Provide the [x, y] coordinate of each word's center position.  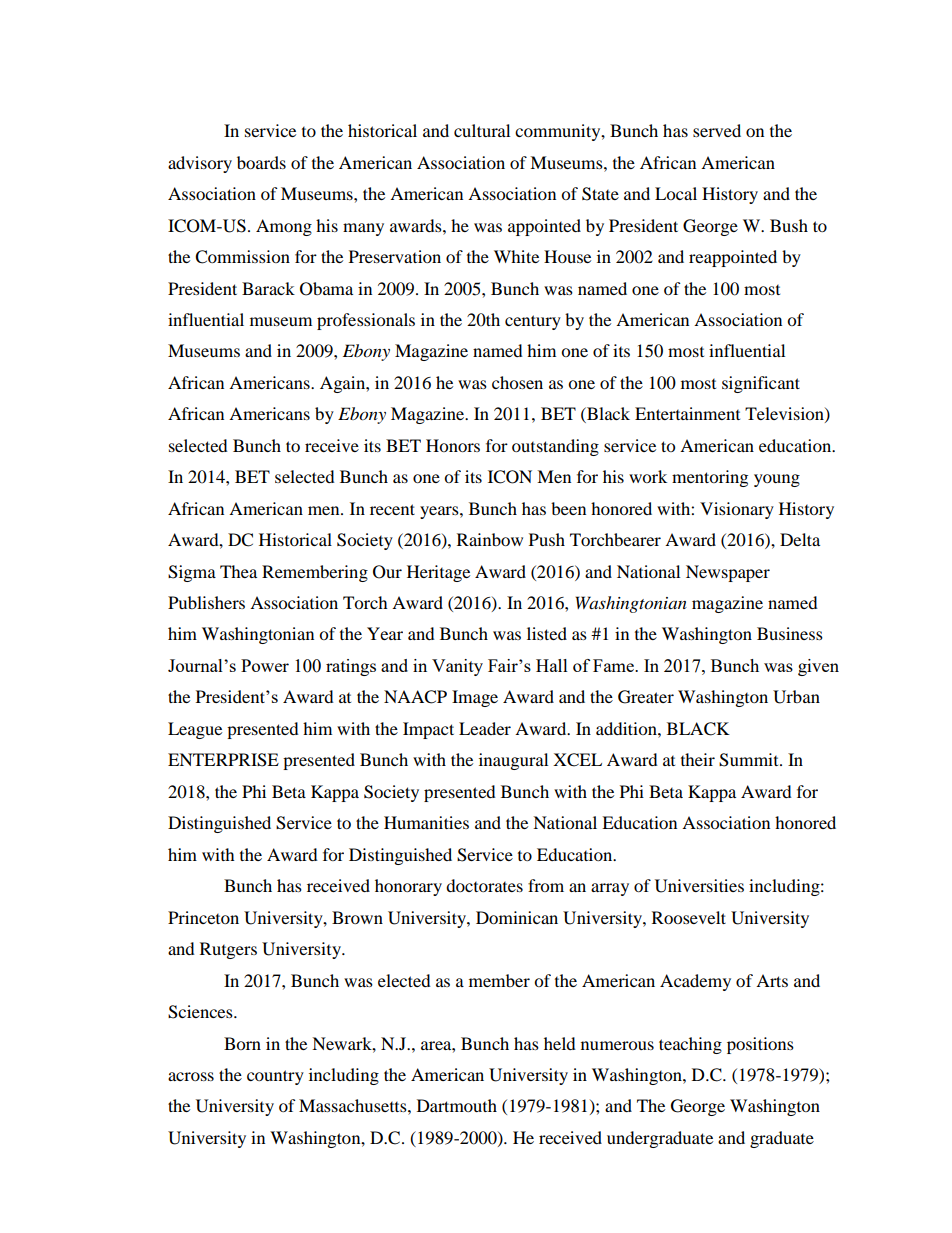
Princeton [203, 917]
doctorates [484, 885]
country [275, 1077]
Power [265, 665]
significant [761, 384]
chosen [517, 382]
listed [547, 633]
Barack [268, 288]
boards [261, 162]
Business [790, 633]
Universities [699, 886]
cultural [482, 130]
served [717, 130]
